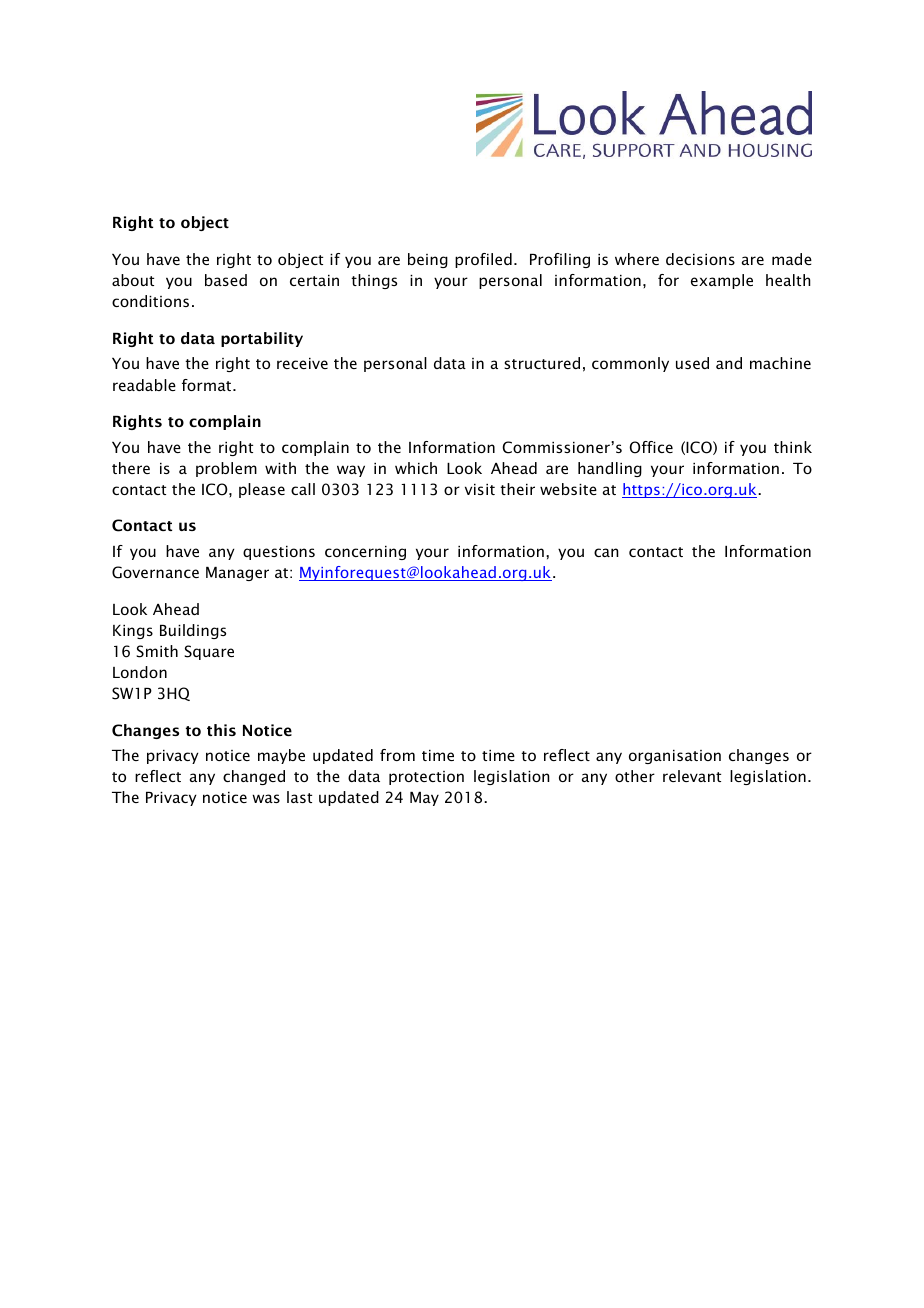 The image size is (924, 1308). What do you see at coordinates (606, 552) in the document?
I see `can` at bounding box center [606, 552].
